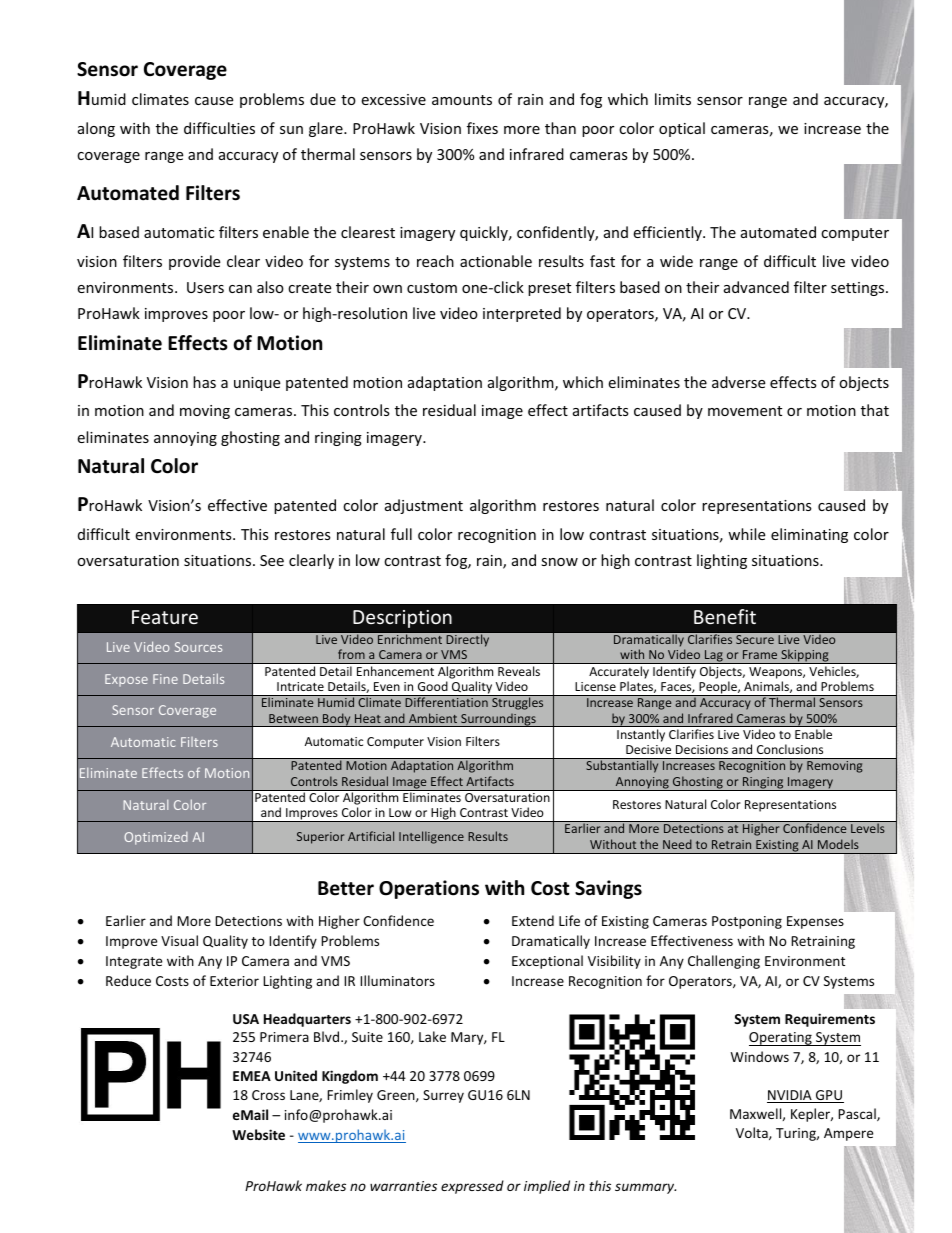 This page has height=1233, width=952. What do you see at coordinates (204, 382) in the page?
I see `has` at bounding box center [204, 382].
